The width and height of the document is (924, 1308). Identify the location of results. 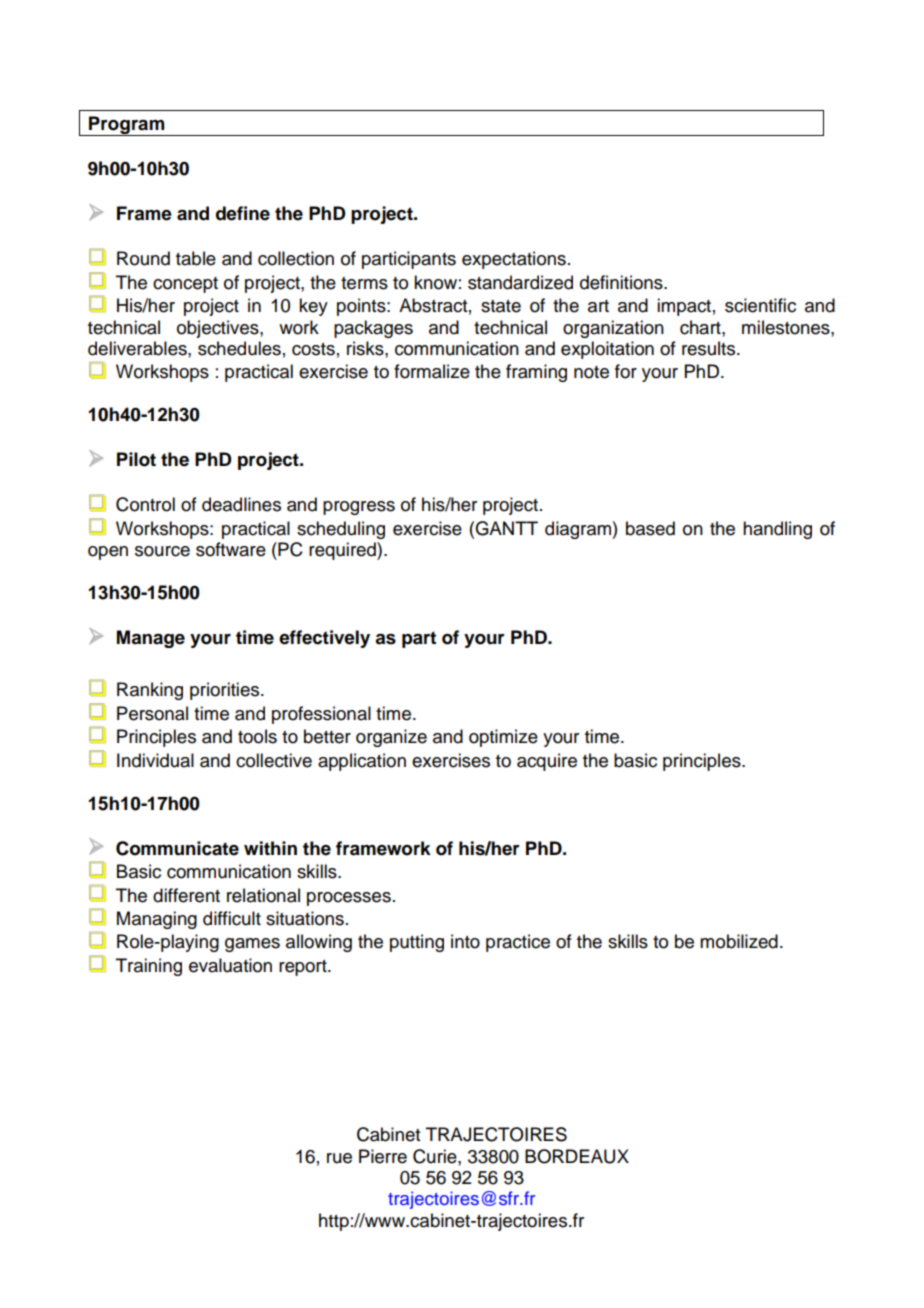
(710, 348).
